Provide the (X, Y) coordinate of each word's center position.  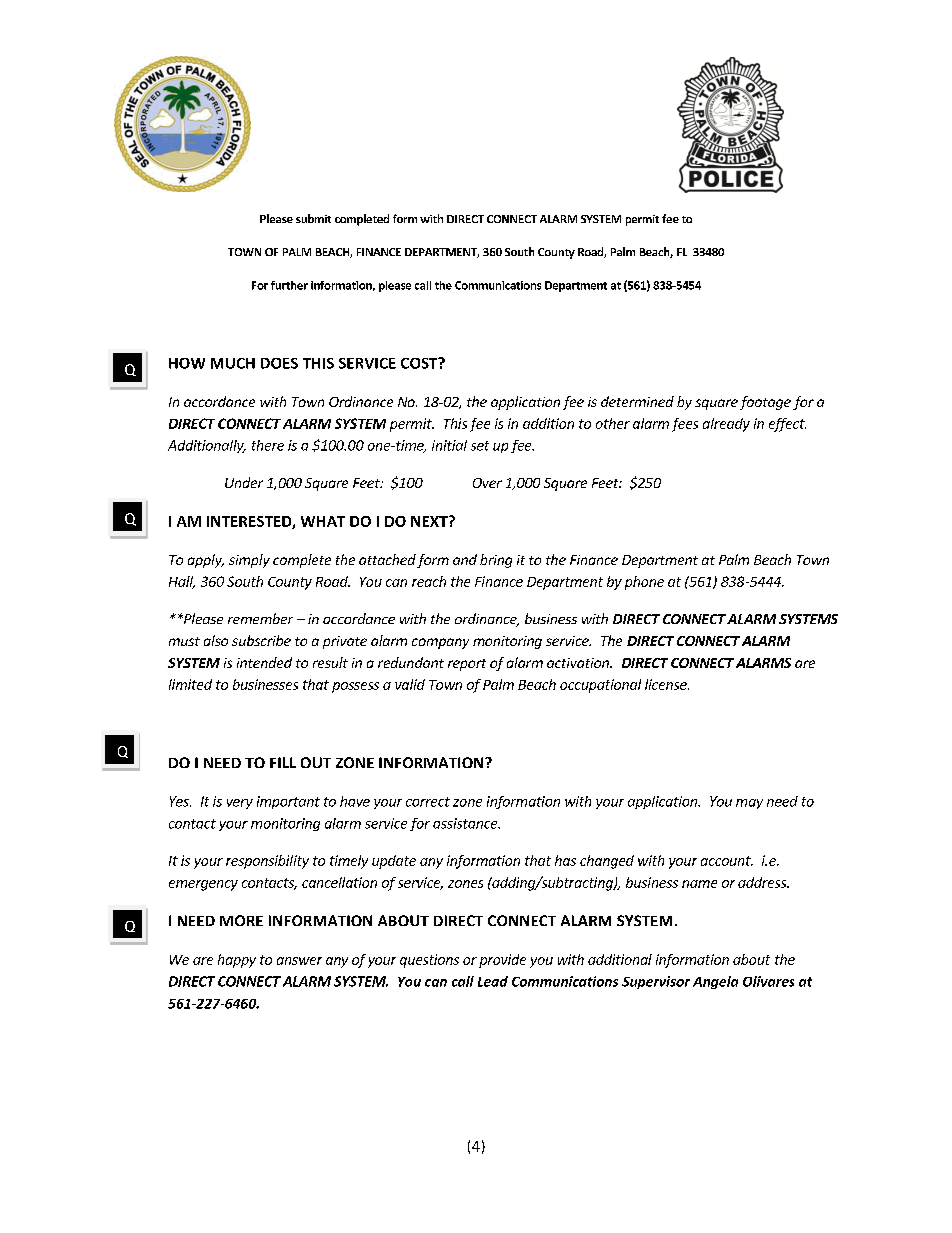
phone (644, 583)
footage (765, 403)
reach (429, 581)
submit (313, 218)
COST (420, 363)
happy (237, 961)
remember (260, 618)
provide (502, 961)
